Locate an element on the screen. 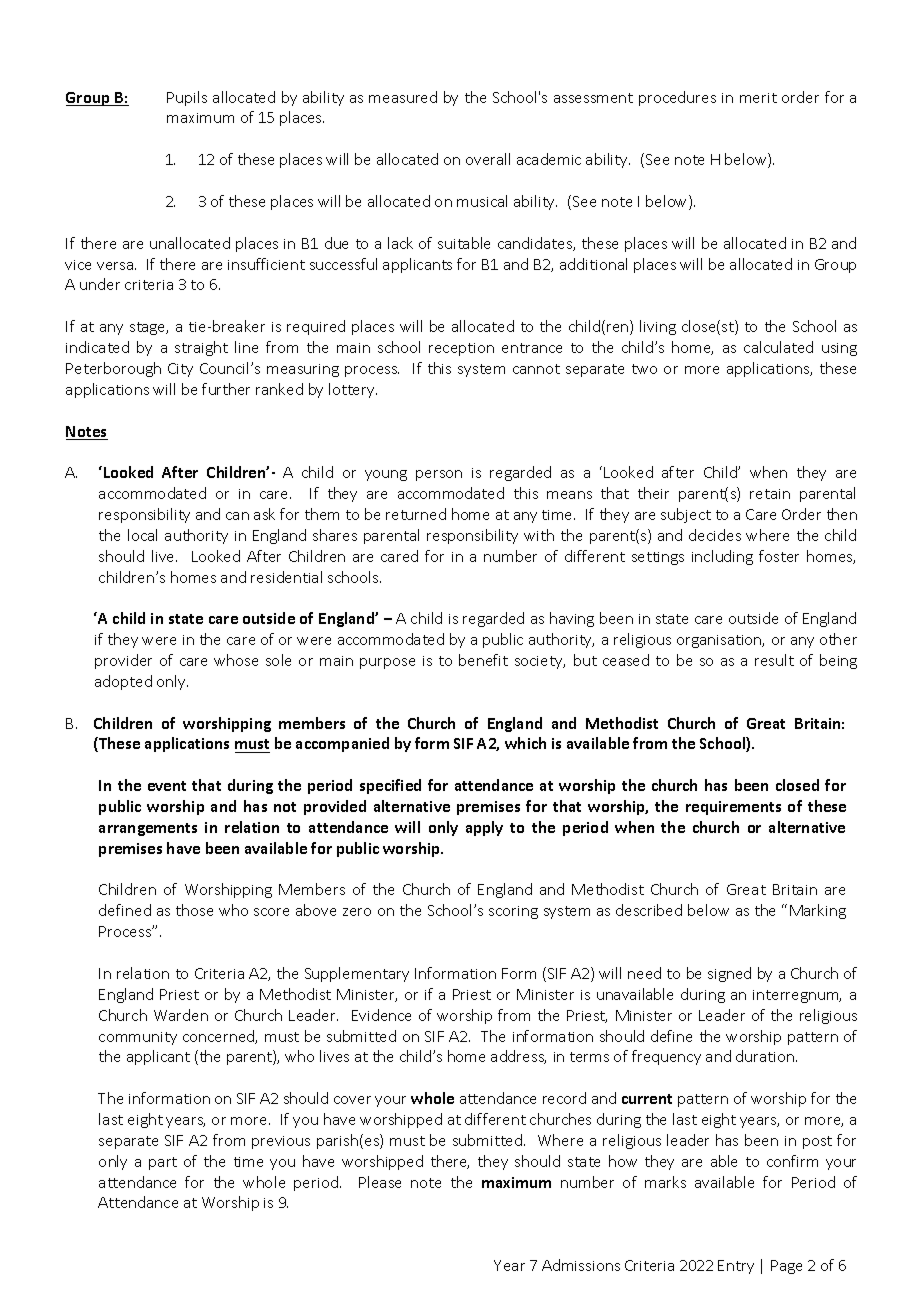 Image resolution: width=924 pixels, height=1308 pixels. result is located at coordinates (774, 660).
